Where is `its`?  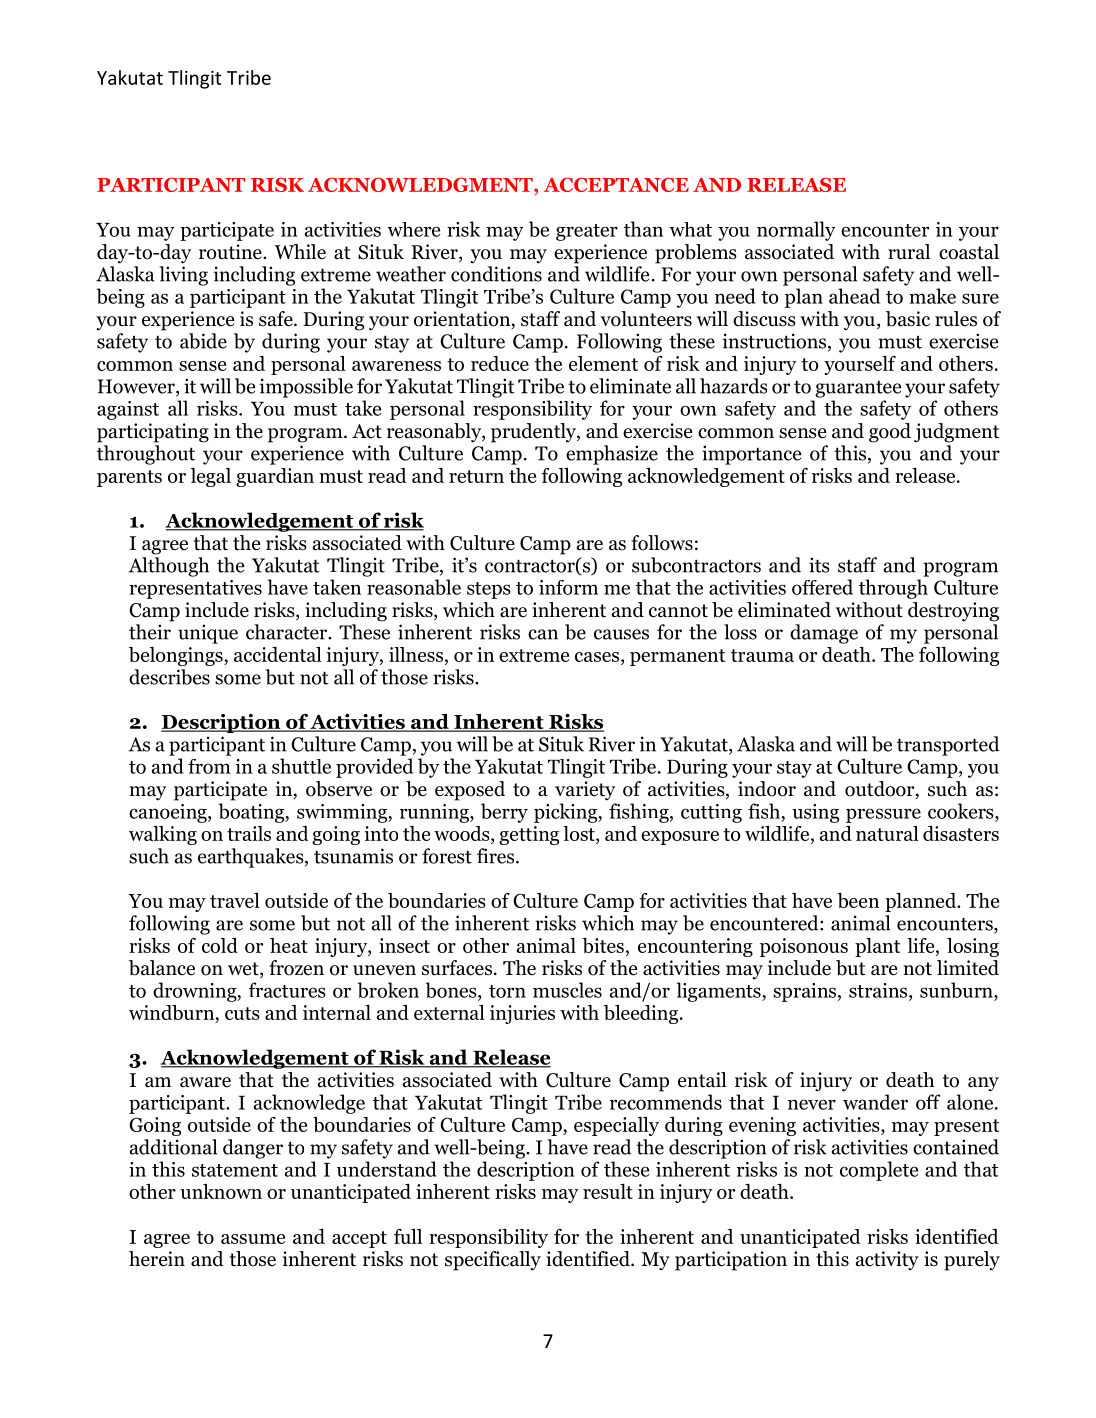
its is located at coordinates (819, 565).
